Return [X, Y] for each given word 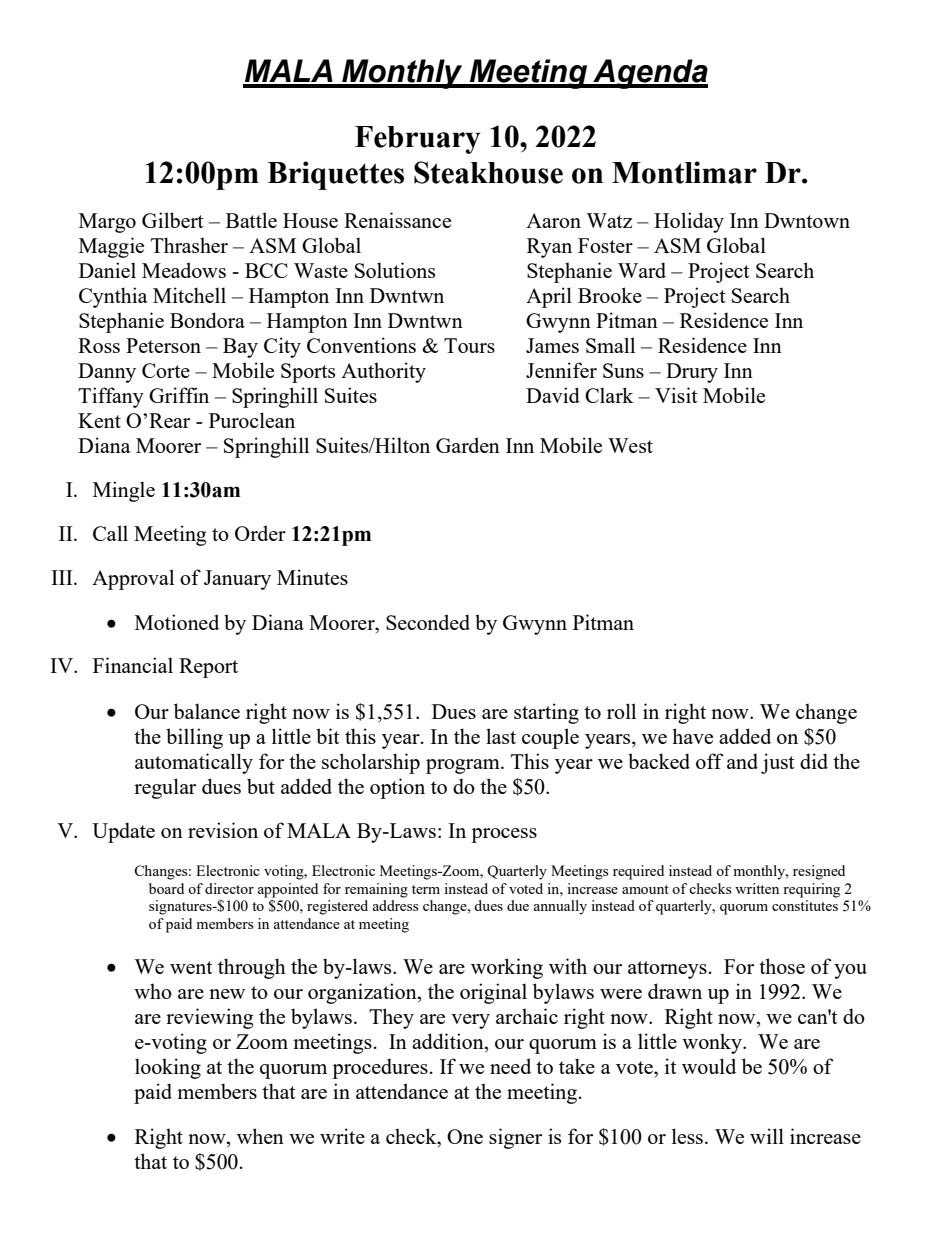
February [417, 140]
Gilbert [173, 220]
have [692, 736]
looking [168, 1068]
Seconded [428, 622]
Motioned [177, 622]
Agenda [649, 74]
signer [515, 1138]
